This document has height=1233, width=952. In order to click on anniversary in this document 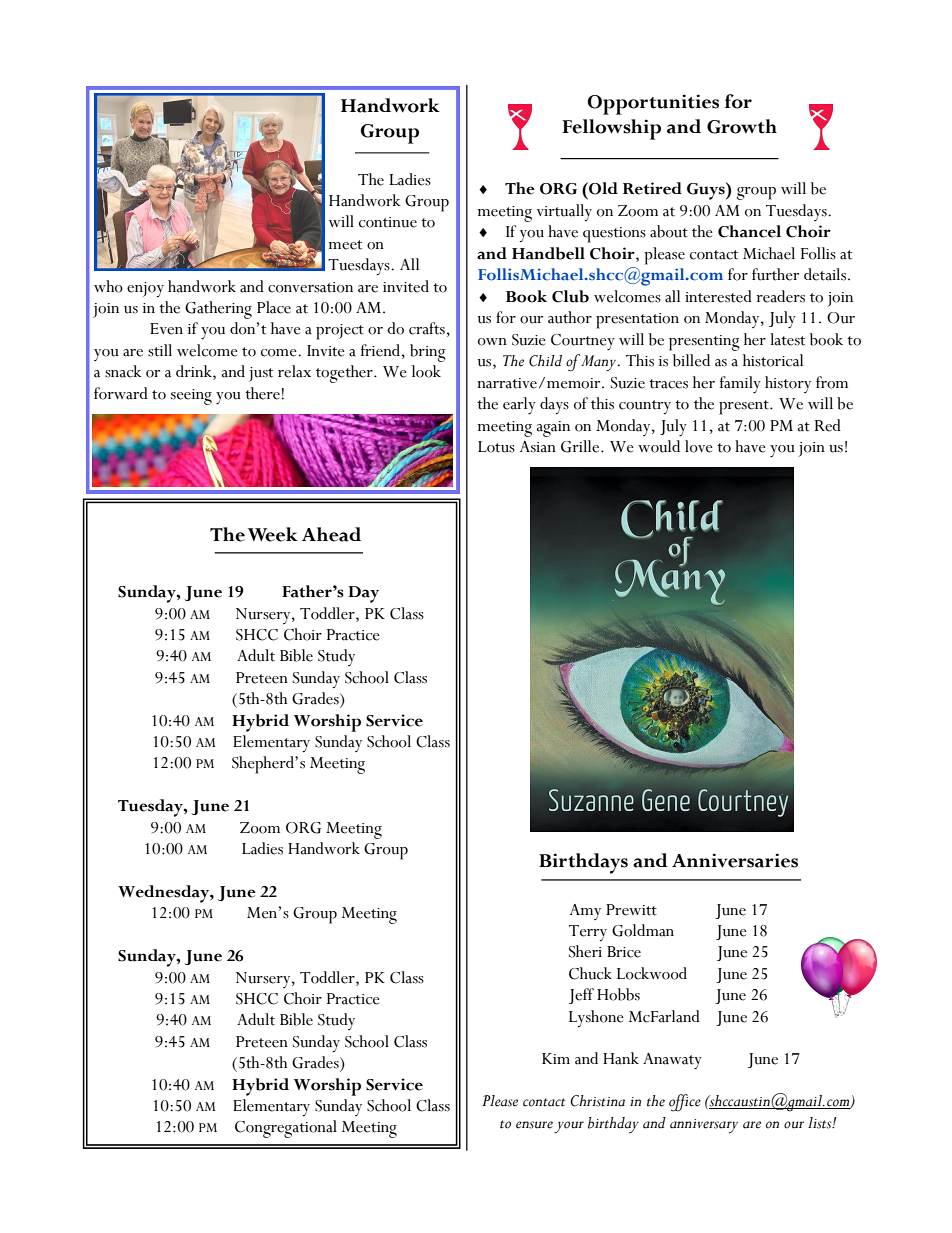, I will do `click(704, 1126)`.
